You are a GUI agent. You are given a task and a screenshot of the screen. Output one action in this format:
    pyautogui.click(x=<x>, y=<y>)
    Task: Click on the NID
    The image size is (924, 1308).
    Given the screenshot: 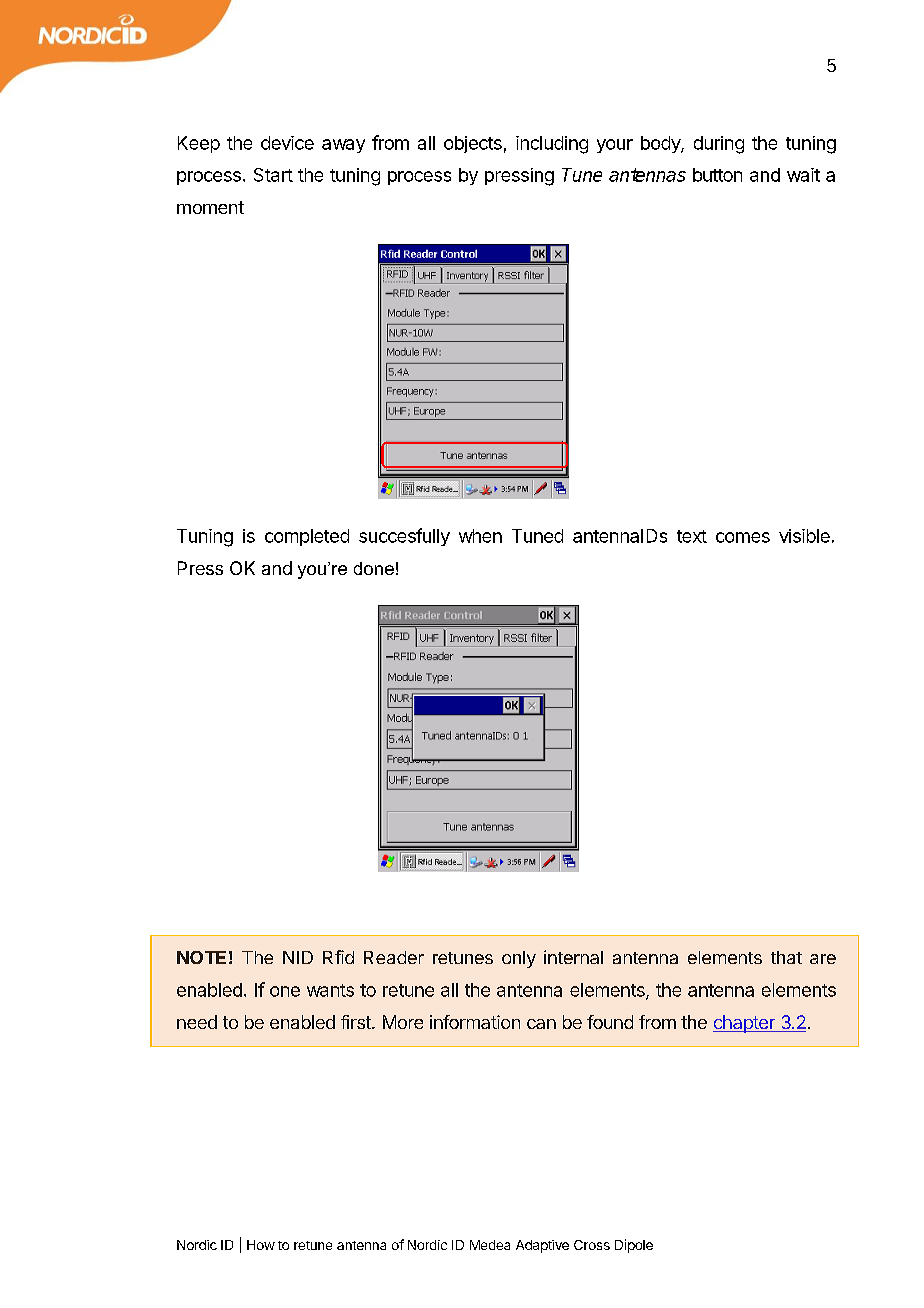 What is the action you would take?
    pyautogui.click(x=298, y=957)
